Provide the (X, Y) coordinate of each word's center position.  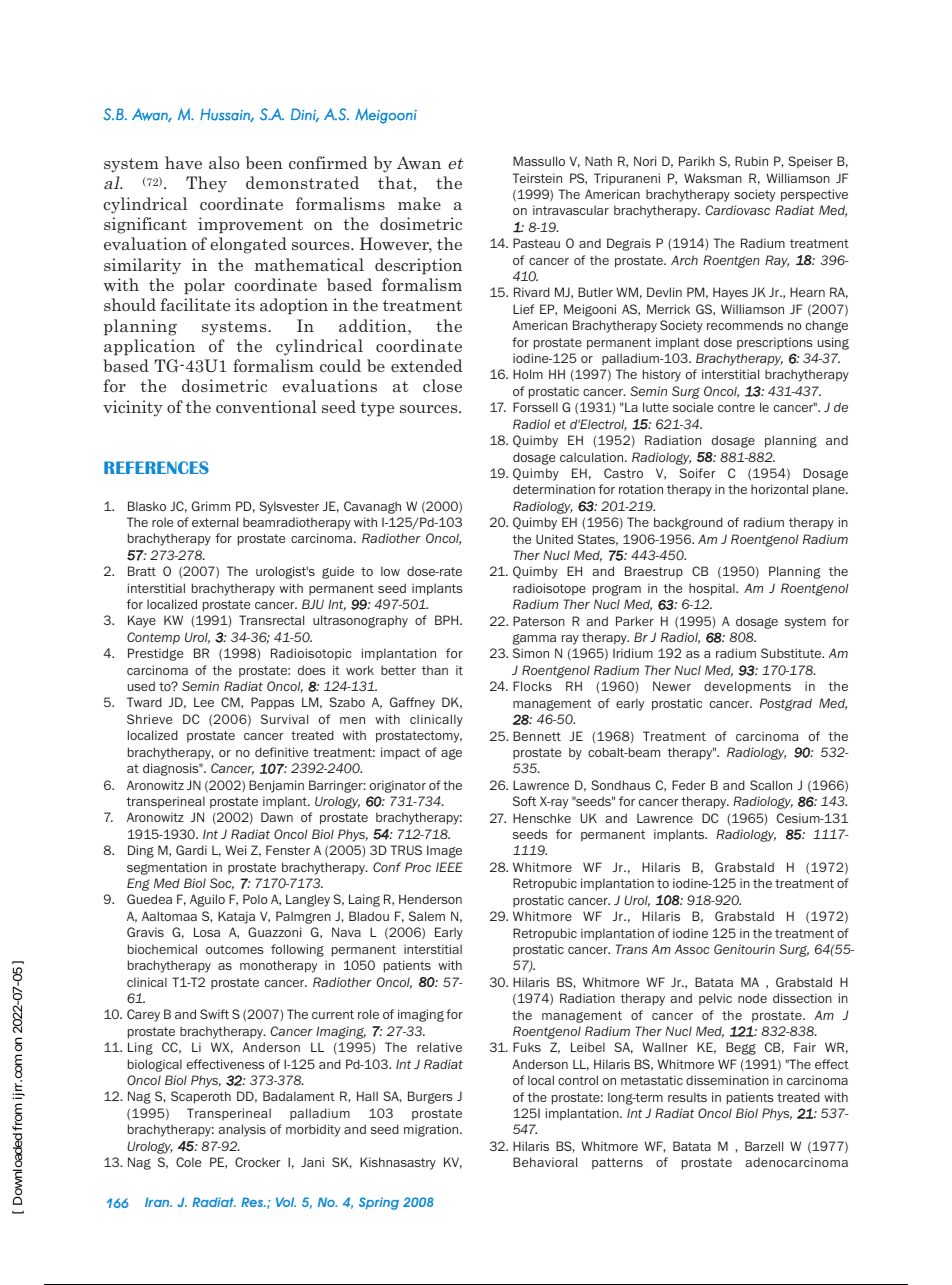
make (419, 203)
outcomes (235, 949)
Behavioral (545, 1162)
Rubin (751, 161)
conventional (266, 406)
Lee (204, 702)
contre (736, 407)
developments (747, 687)
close (442, 385)
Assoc (692, 949)
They (206, 184)
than (435, 670)
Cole (188, 1162)
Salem (427, 916)
